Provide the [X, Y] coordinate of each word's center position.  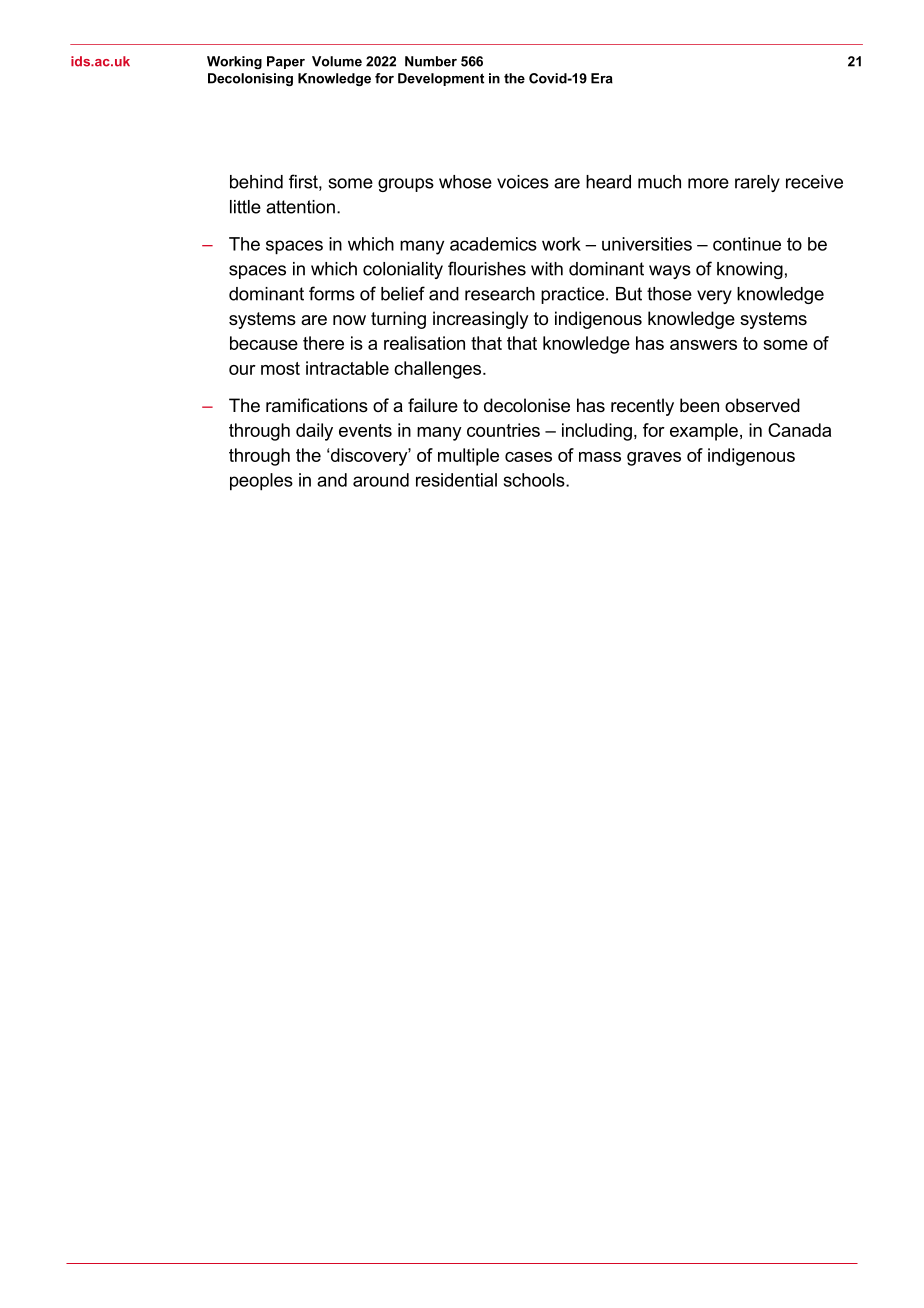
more [708, 183]
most [280, 368]
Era [602, 78]
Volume [337, 61]
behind [256, 182]
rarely [757, 183]
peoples [261, 482]
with [547, 269]
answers [703, 345]
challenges [439, 370]
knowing [750, 270]
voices [523, 182]
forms [332, 293]
